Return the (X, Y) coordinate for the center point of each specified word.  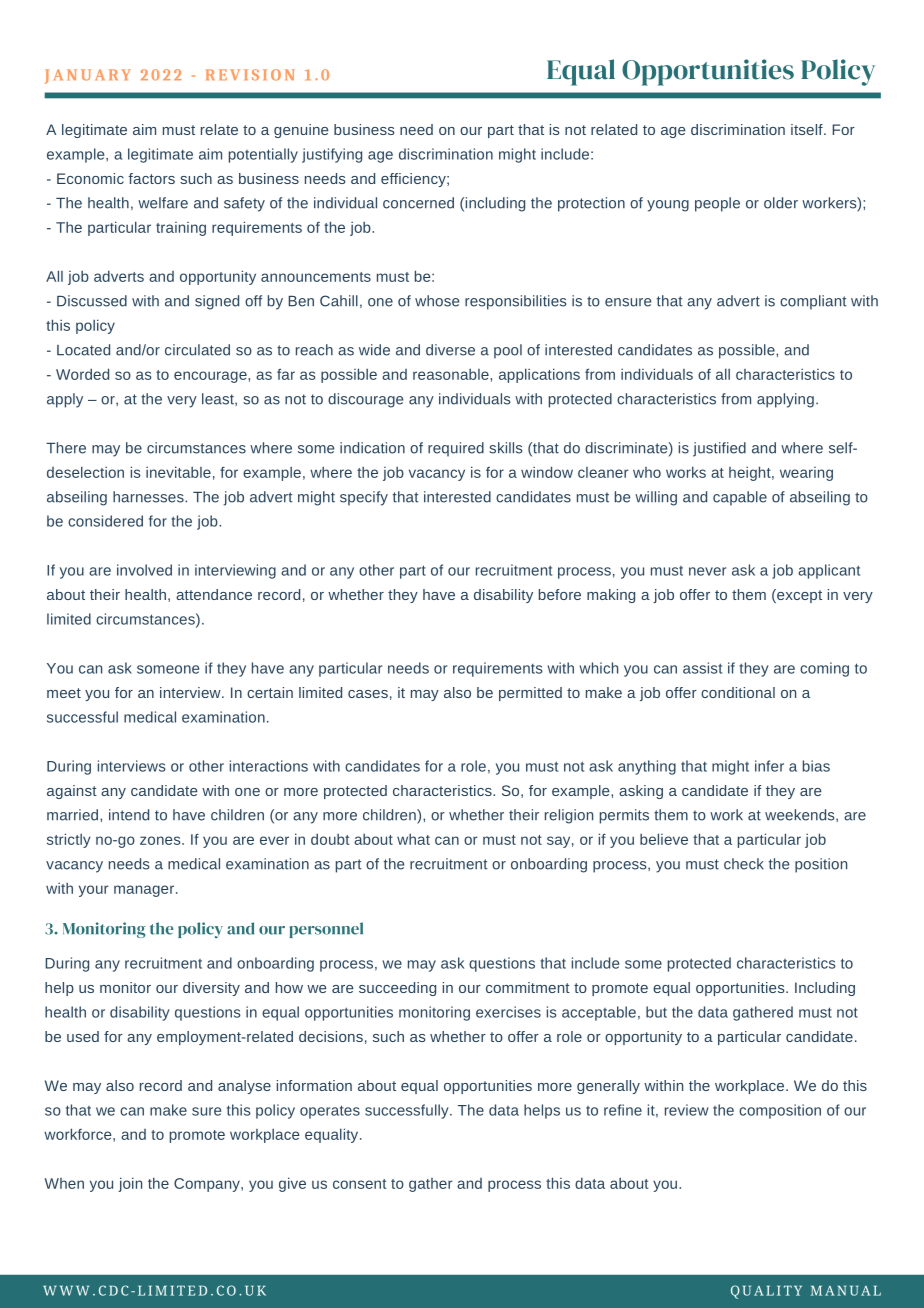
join (130, 1184)
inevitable (178, 472)
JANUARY (88, 76)
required (456, 449)
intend (129, 815)
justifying (332, 155)
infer (769, 766)
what (413, 839)
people (717, 204)
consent (360, 1184)
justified (719, 449)
